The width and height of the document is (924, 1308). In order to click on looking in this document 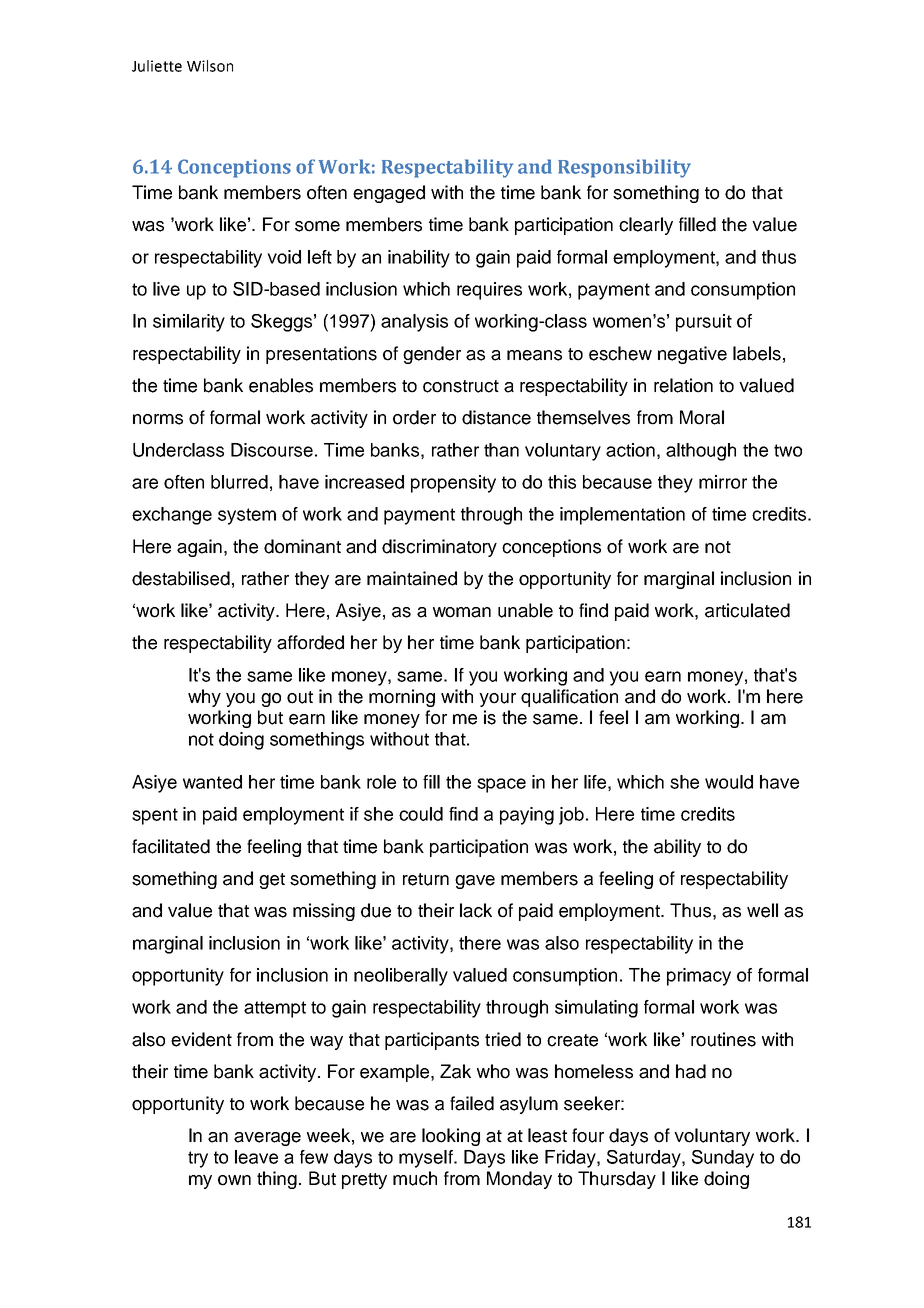, I will do `click(451, 1137)`.
